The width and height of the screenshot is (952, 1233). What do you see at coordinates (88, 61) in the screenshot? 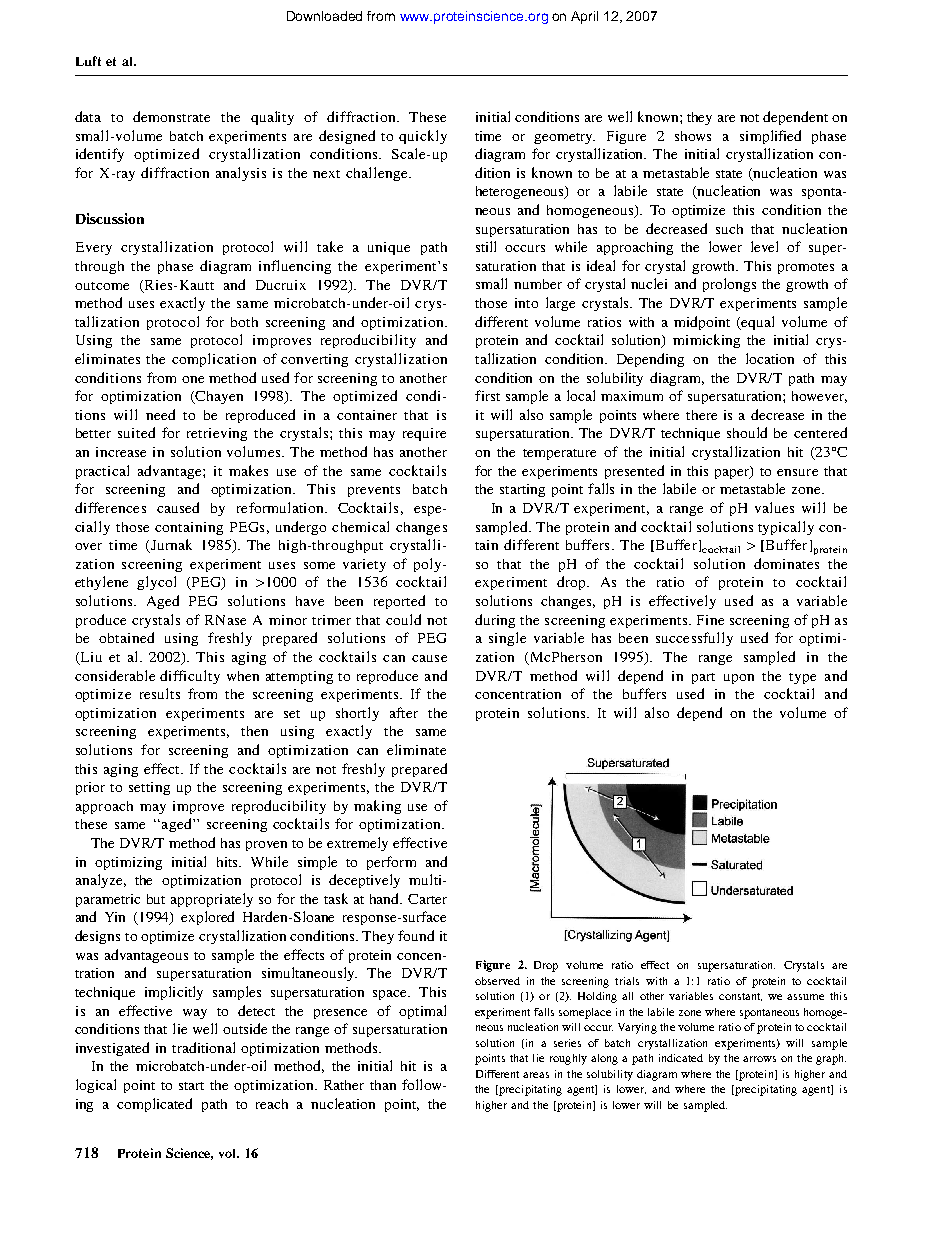
I see `Luft` at bounding box center [88, 61].
